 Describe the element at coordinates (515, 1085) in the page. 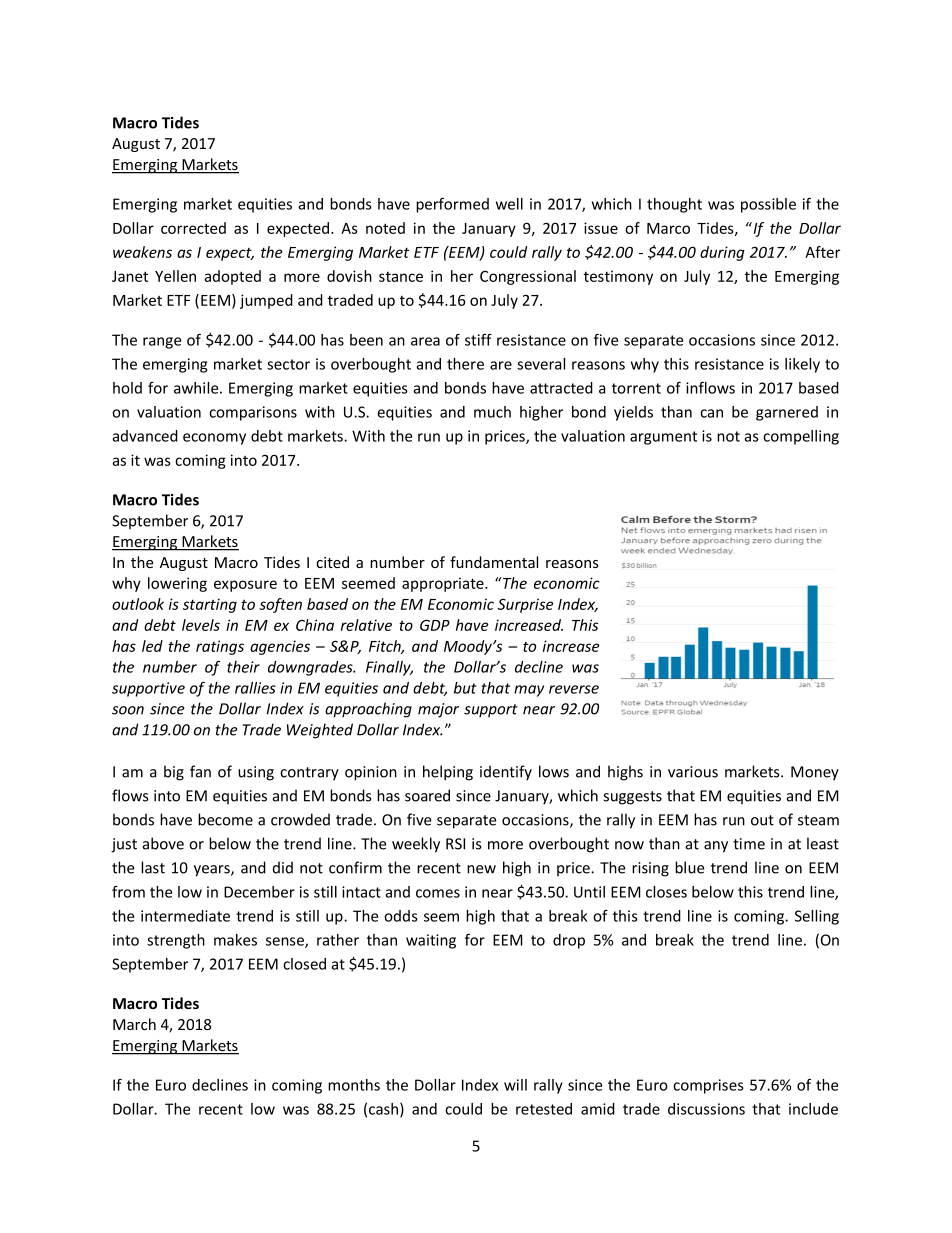

I see `will` at that location.
